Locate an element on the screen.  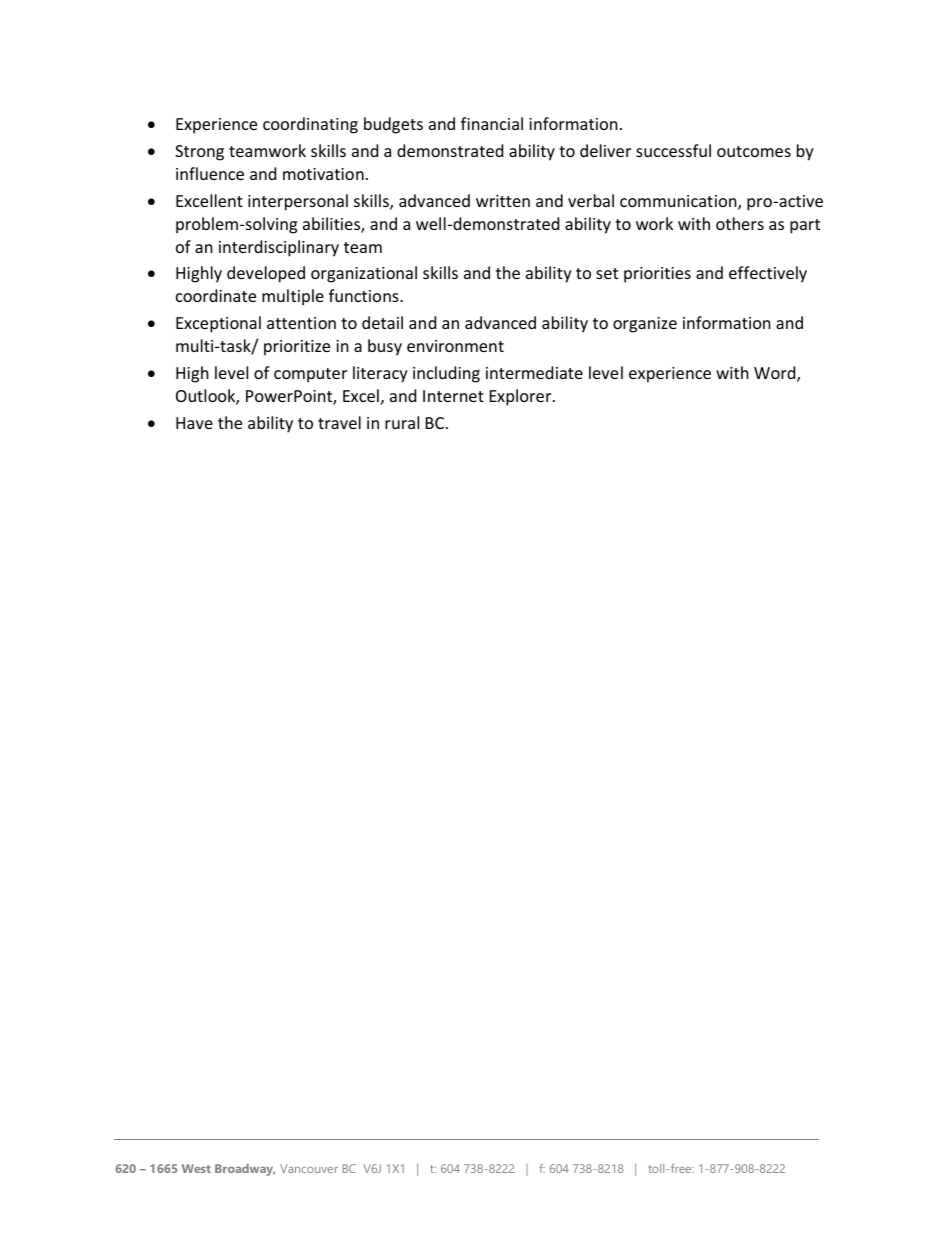
financial is located at coordinates (492, 123).
